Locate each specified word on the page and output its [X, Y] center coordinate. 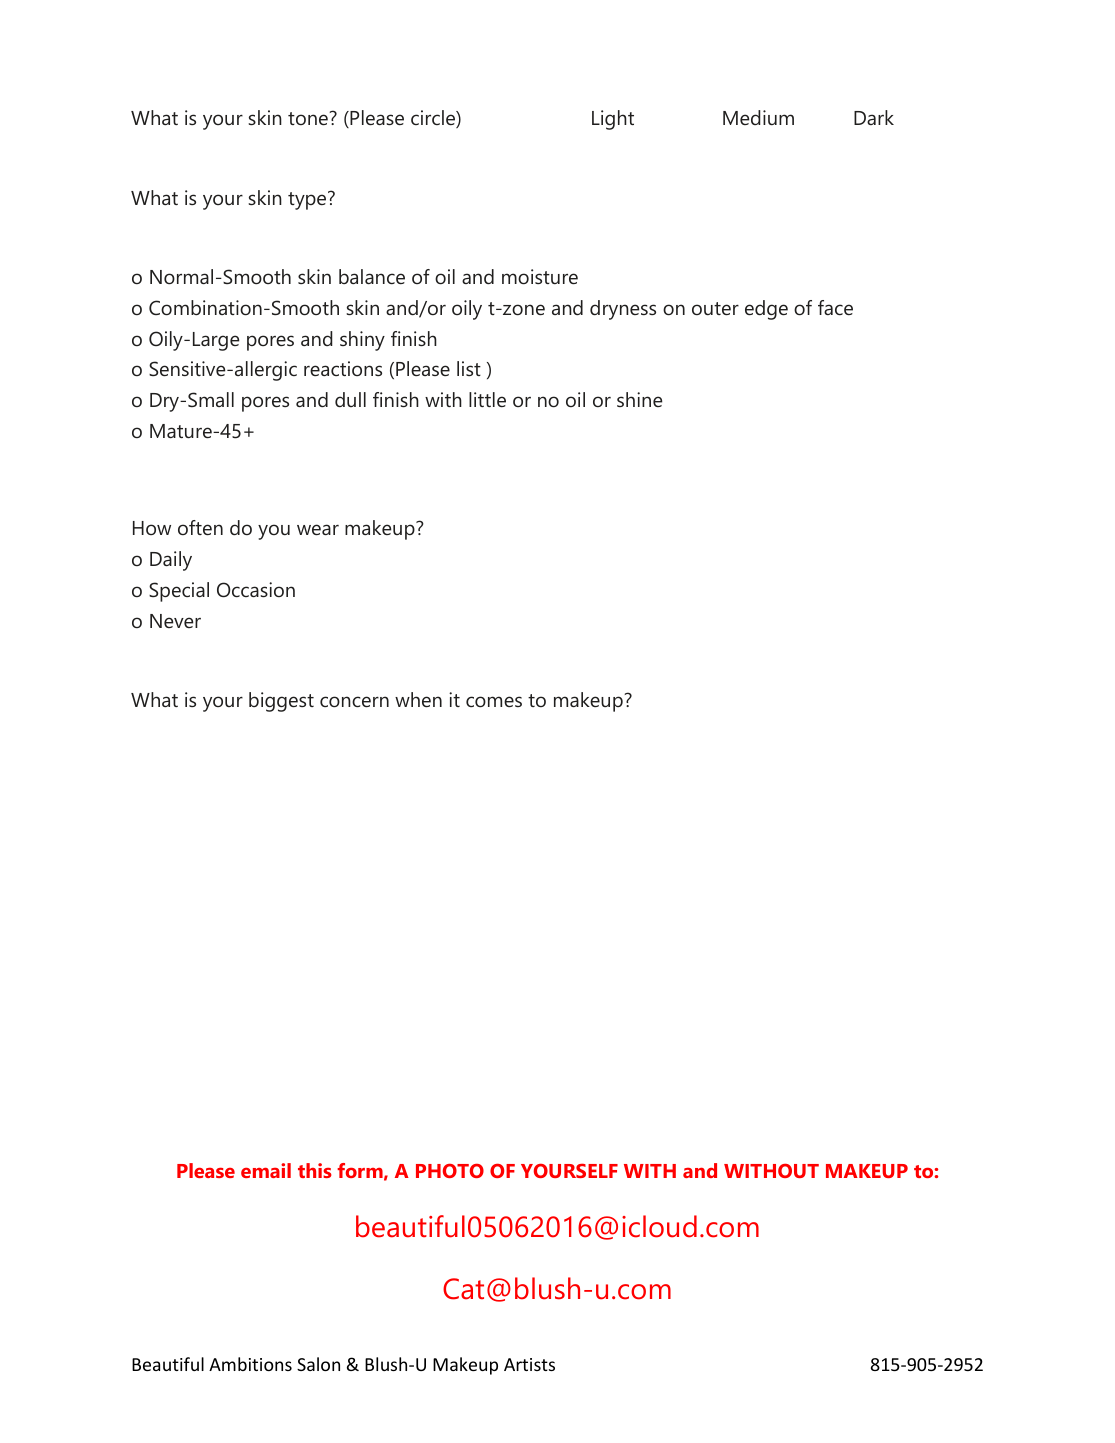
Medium [758, 117]
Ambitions [250, 1364]
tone [309, 118]
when [418, 699]
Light [613, 120]
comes [494, 701]
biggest [281, 702]
